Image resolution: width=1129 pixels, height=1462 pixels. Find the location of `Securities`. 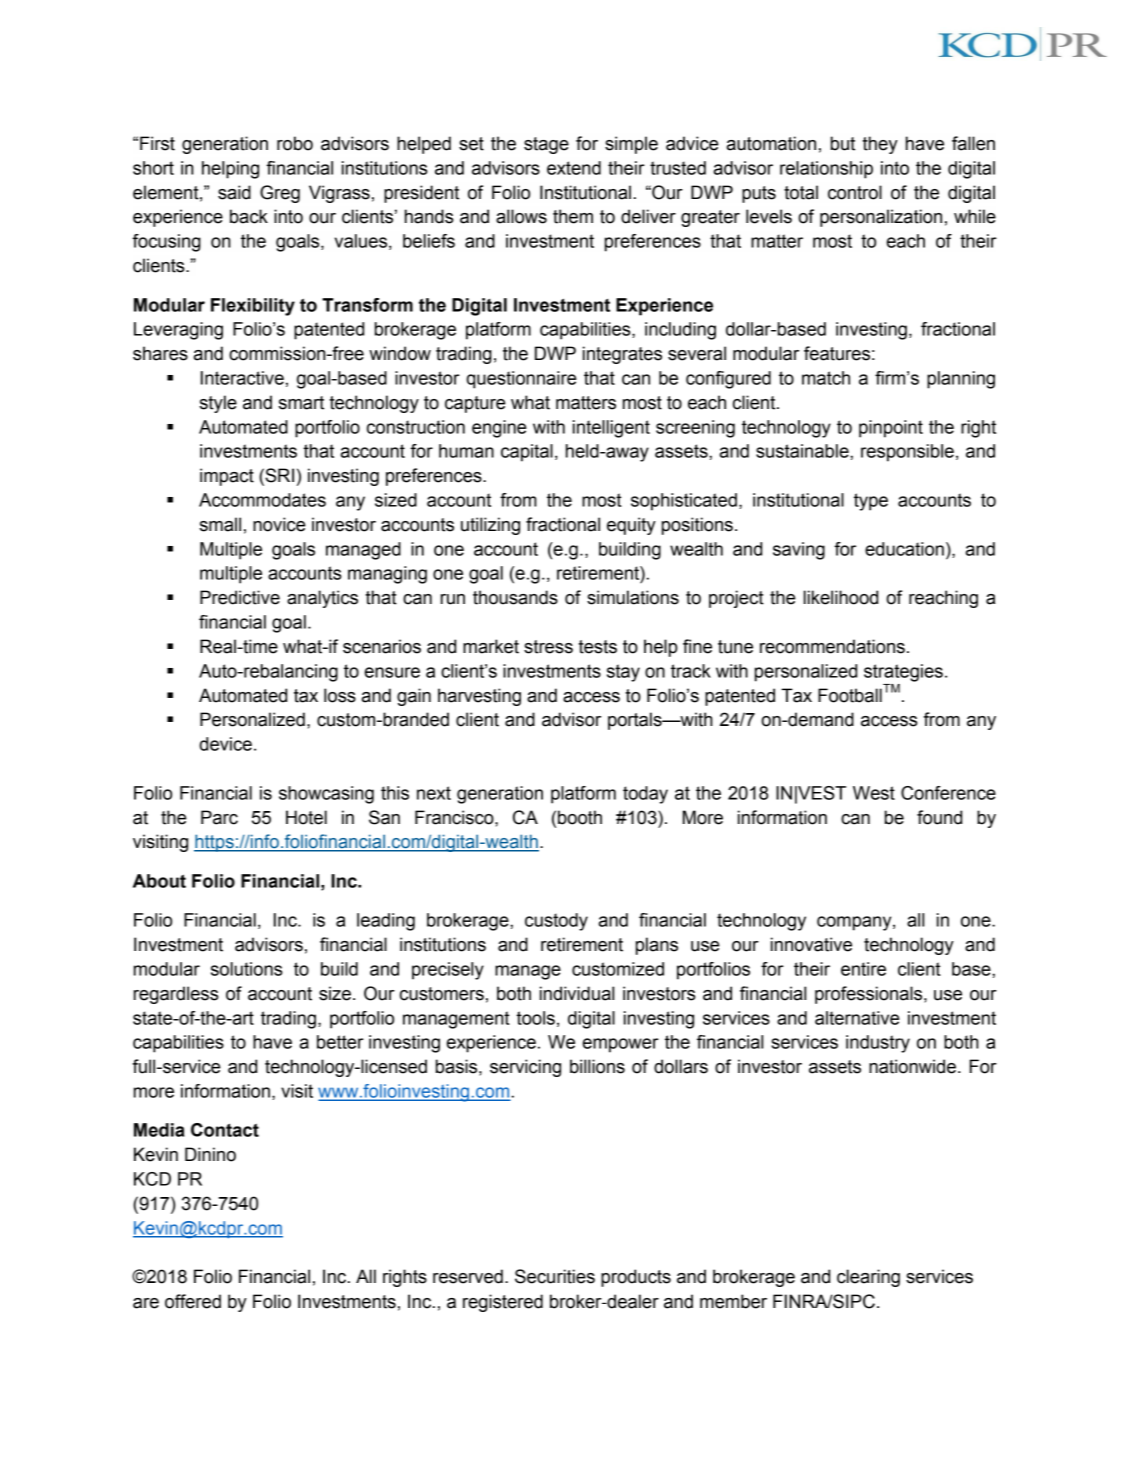

Securities is located at coordinates (555, 1276).
